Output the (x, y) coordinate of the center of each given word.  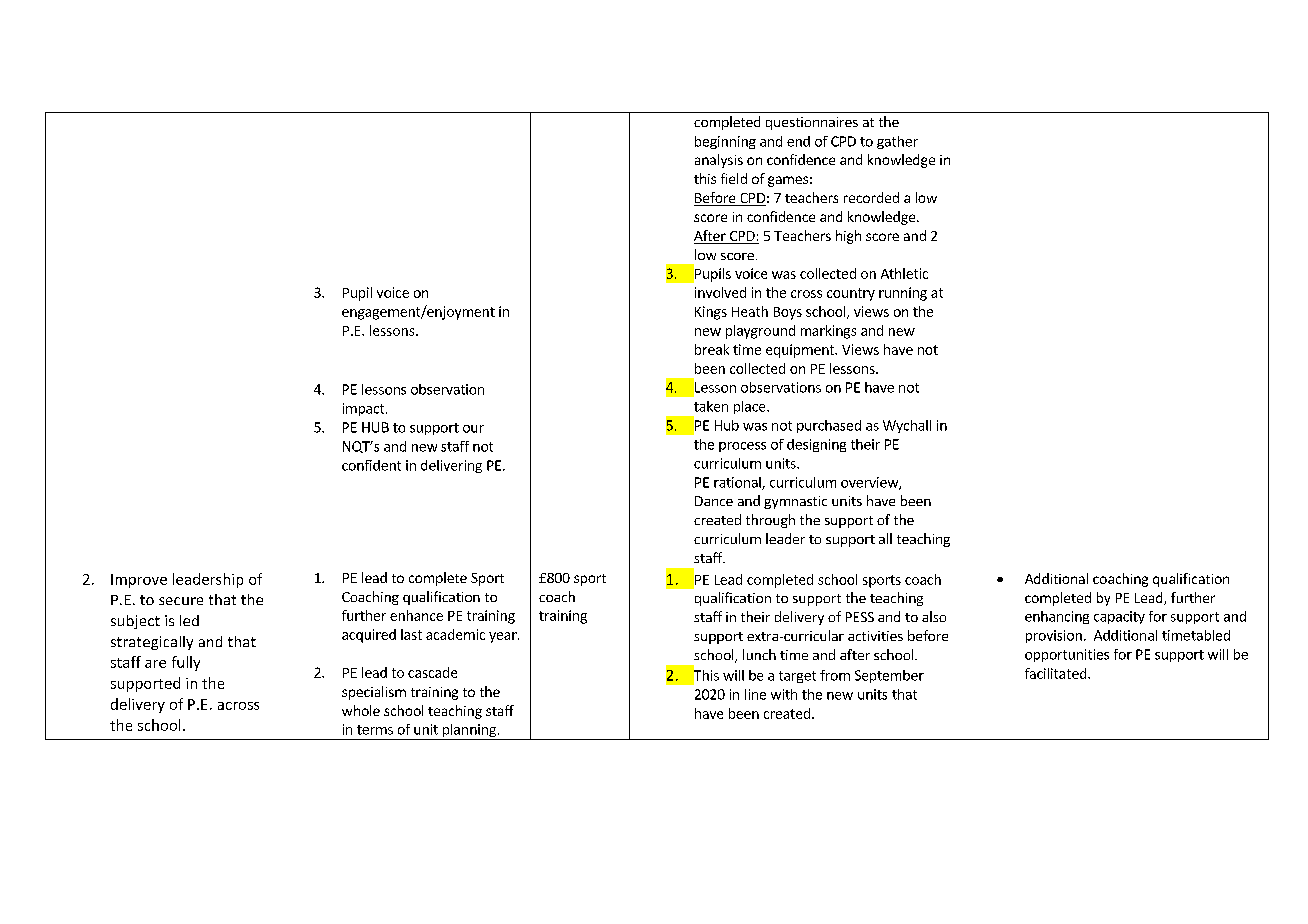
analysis (719, 161)
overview (870, 483)
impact (365, 409)
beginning (725, 142)
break (712, 349)
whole (361, 710)
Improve (139, 581)
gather (897, 142)
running (903, 294)
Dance (714, 501)
